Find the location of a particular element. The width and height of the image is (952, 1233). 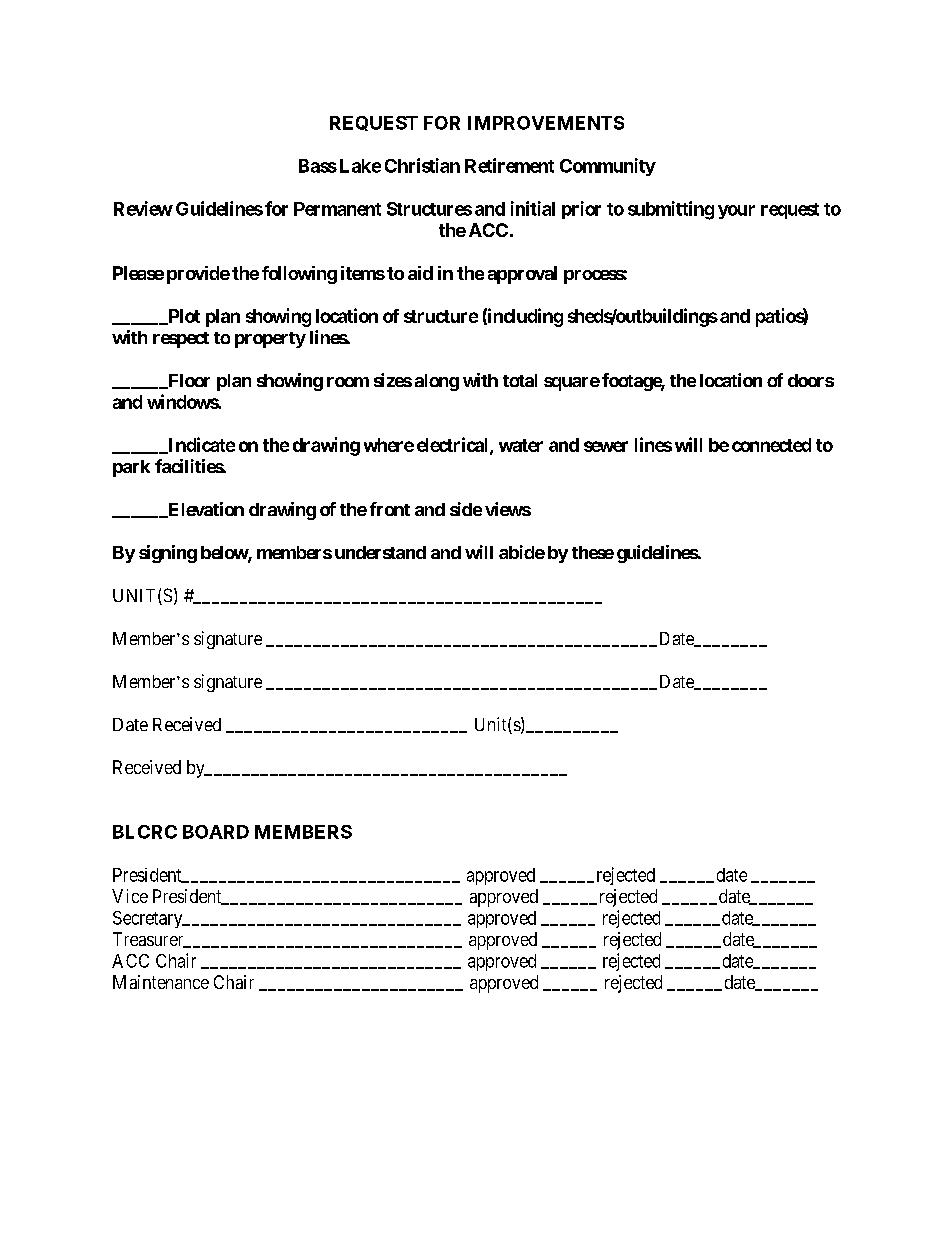

Review is located at coordinates (143, 208).
